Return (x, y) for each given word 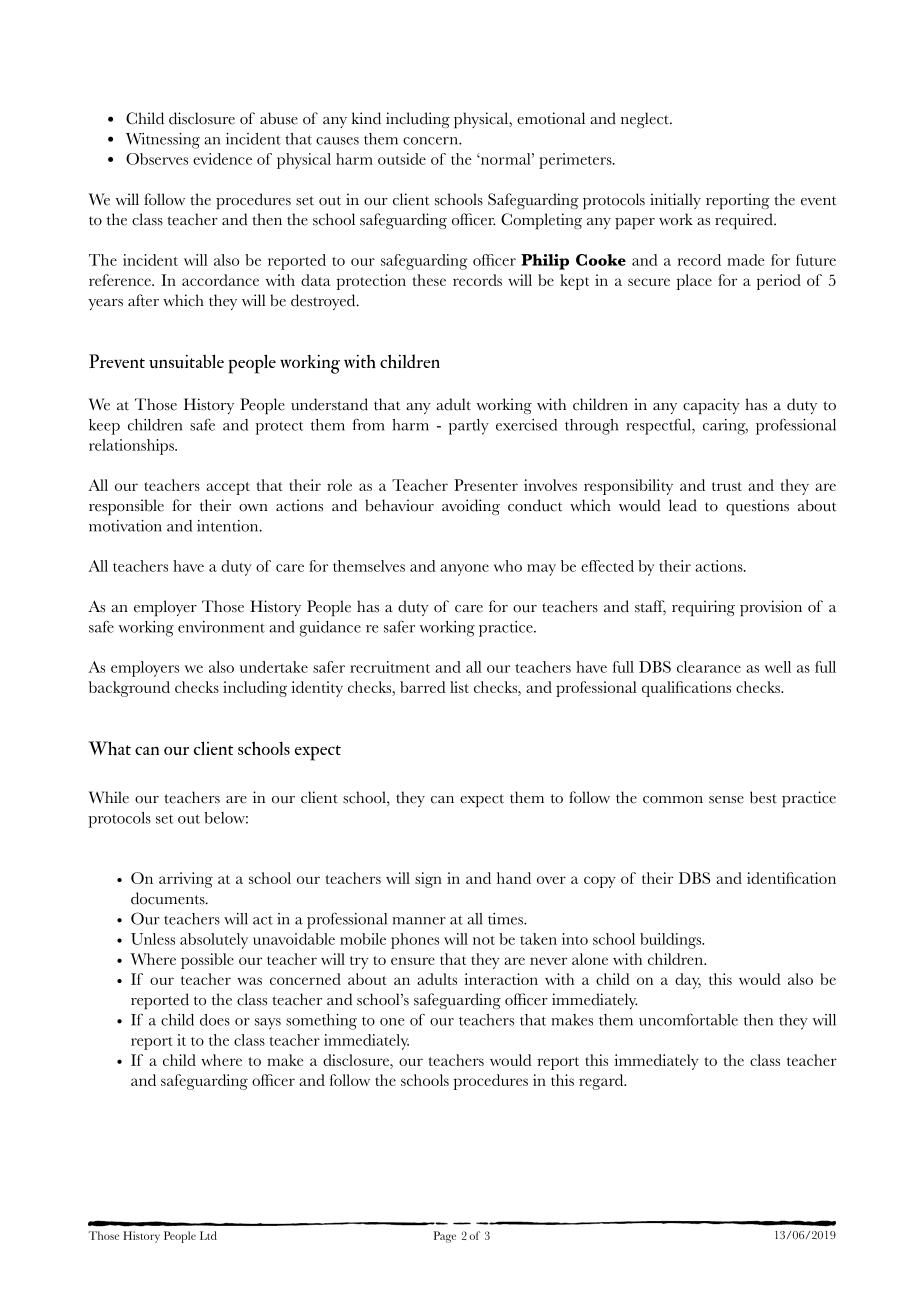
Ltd (208, 1235)
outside (402, 159)
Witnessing (163, 141)
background (129, 689)
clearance (709, 667)
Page (445, 1237)
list (459, 687)
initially (675, 201)
